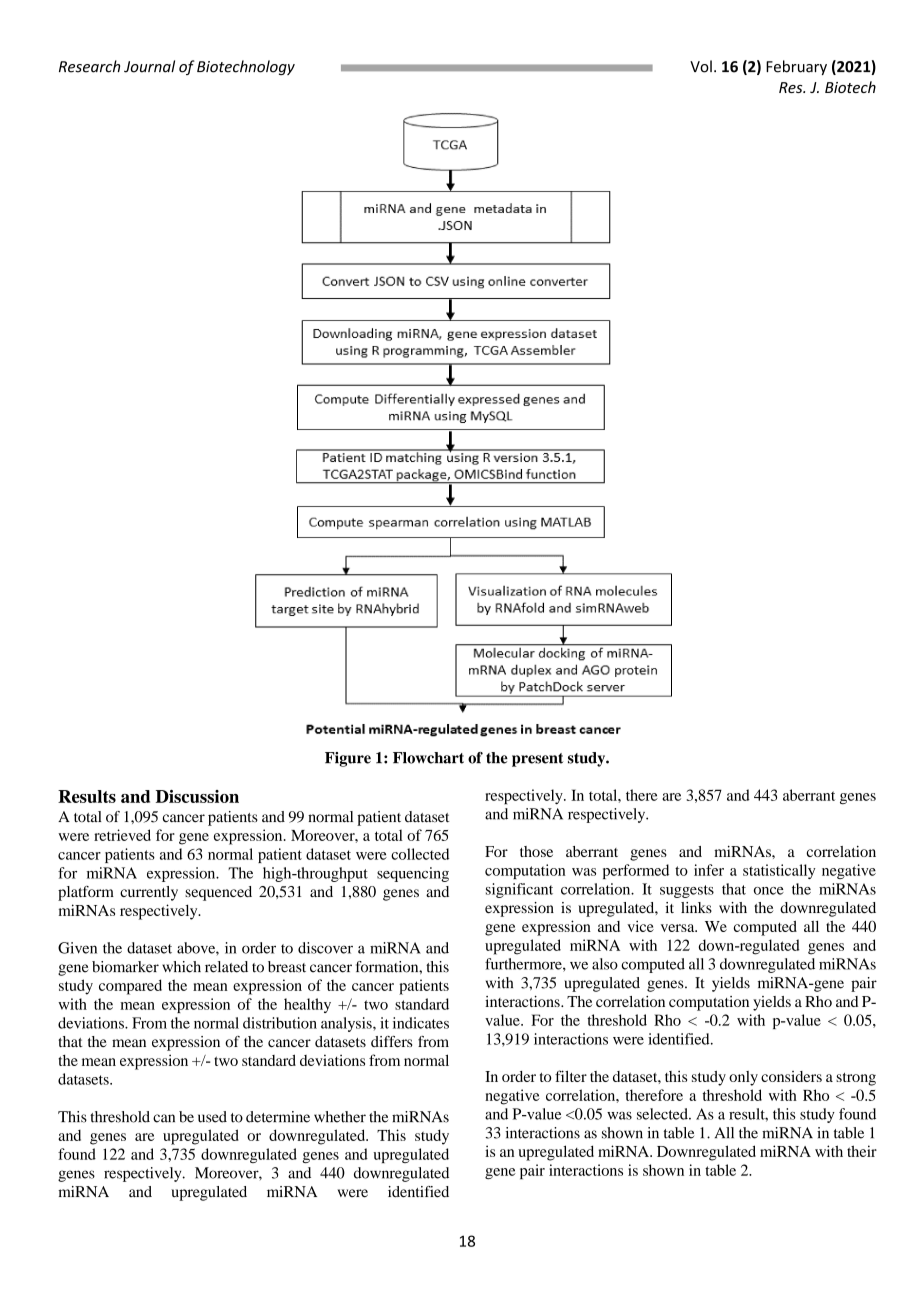 This screenshot has height=1307, width=924. Describe the element at coordinates (149, 893) in the screenshot. I see `currently` at that location.
